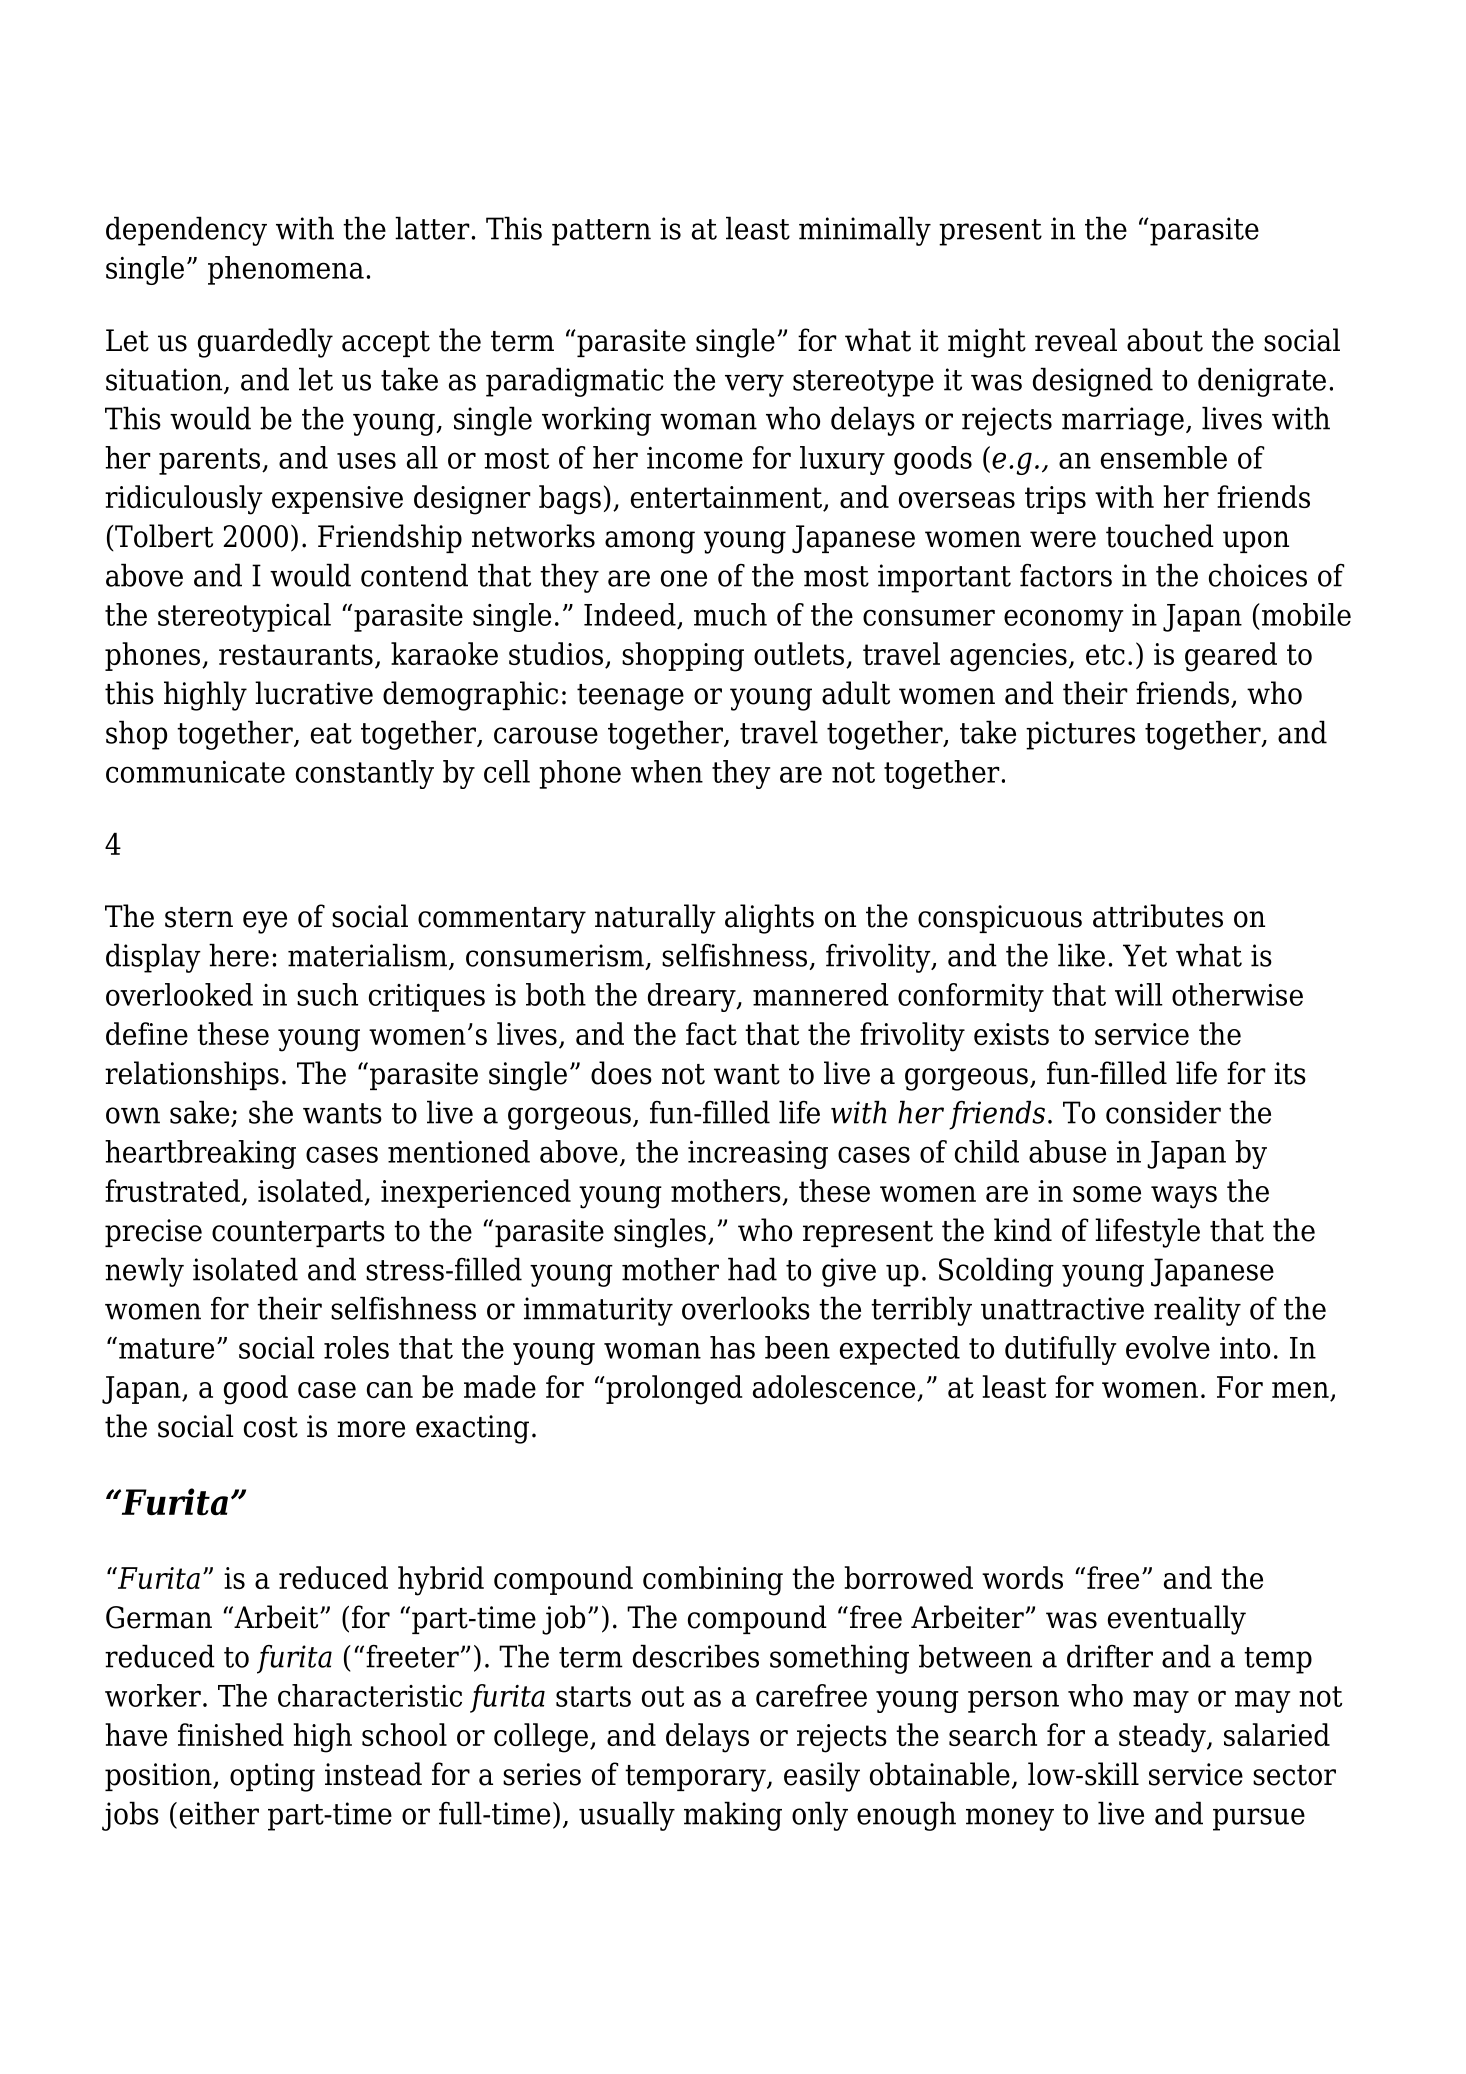 This screenshot has height=2074, width=1466. I want to click on such, so click(327, 994).
